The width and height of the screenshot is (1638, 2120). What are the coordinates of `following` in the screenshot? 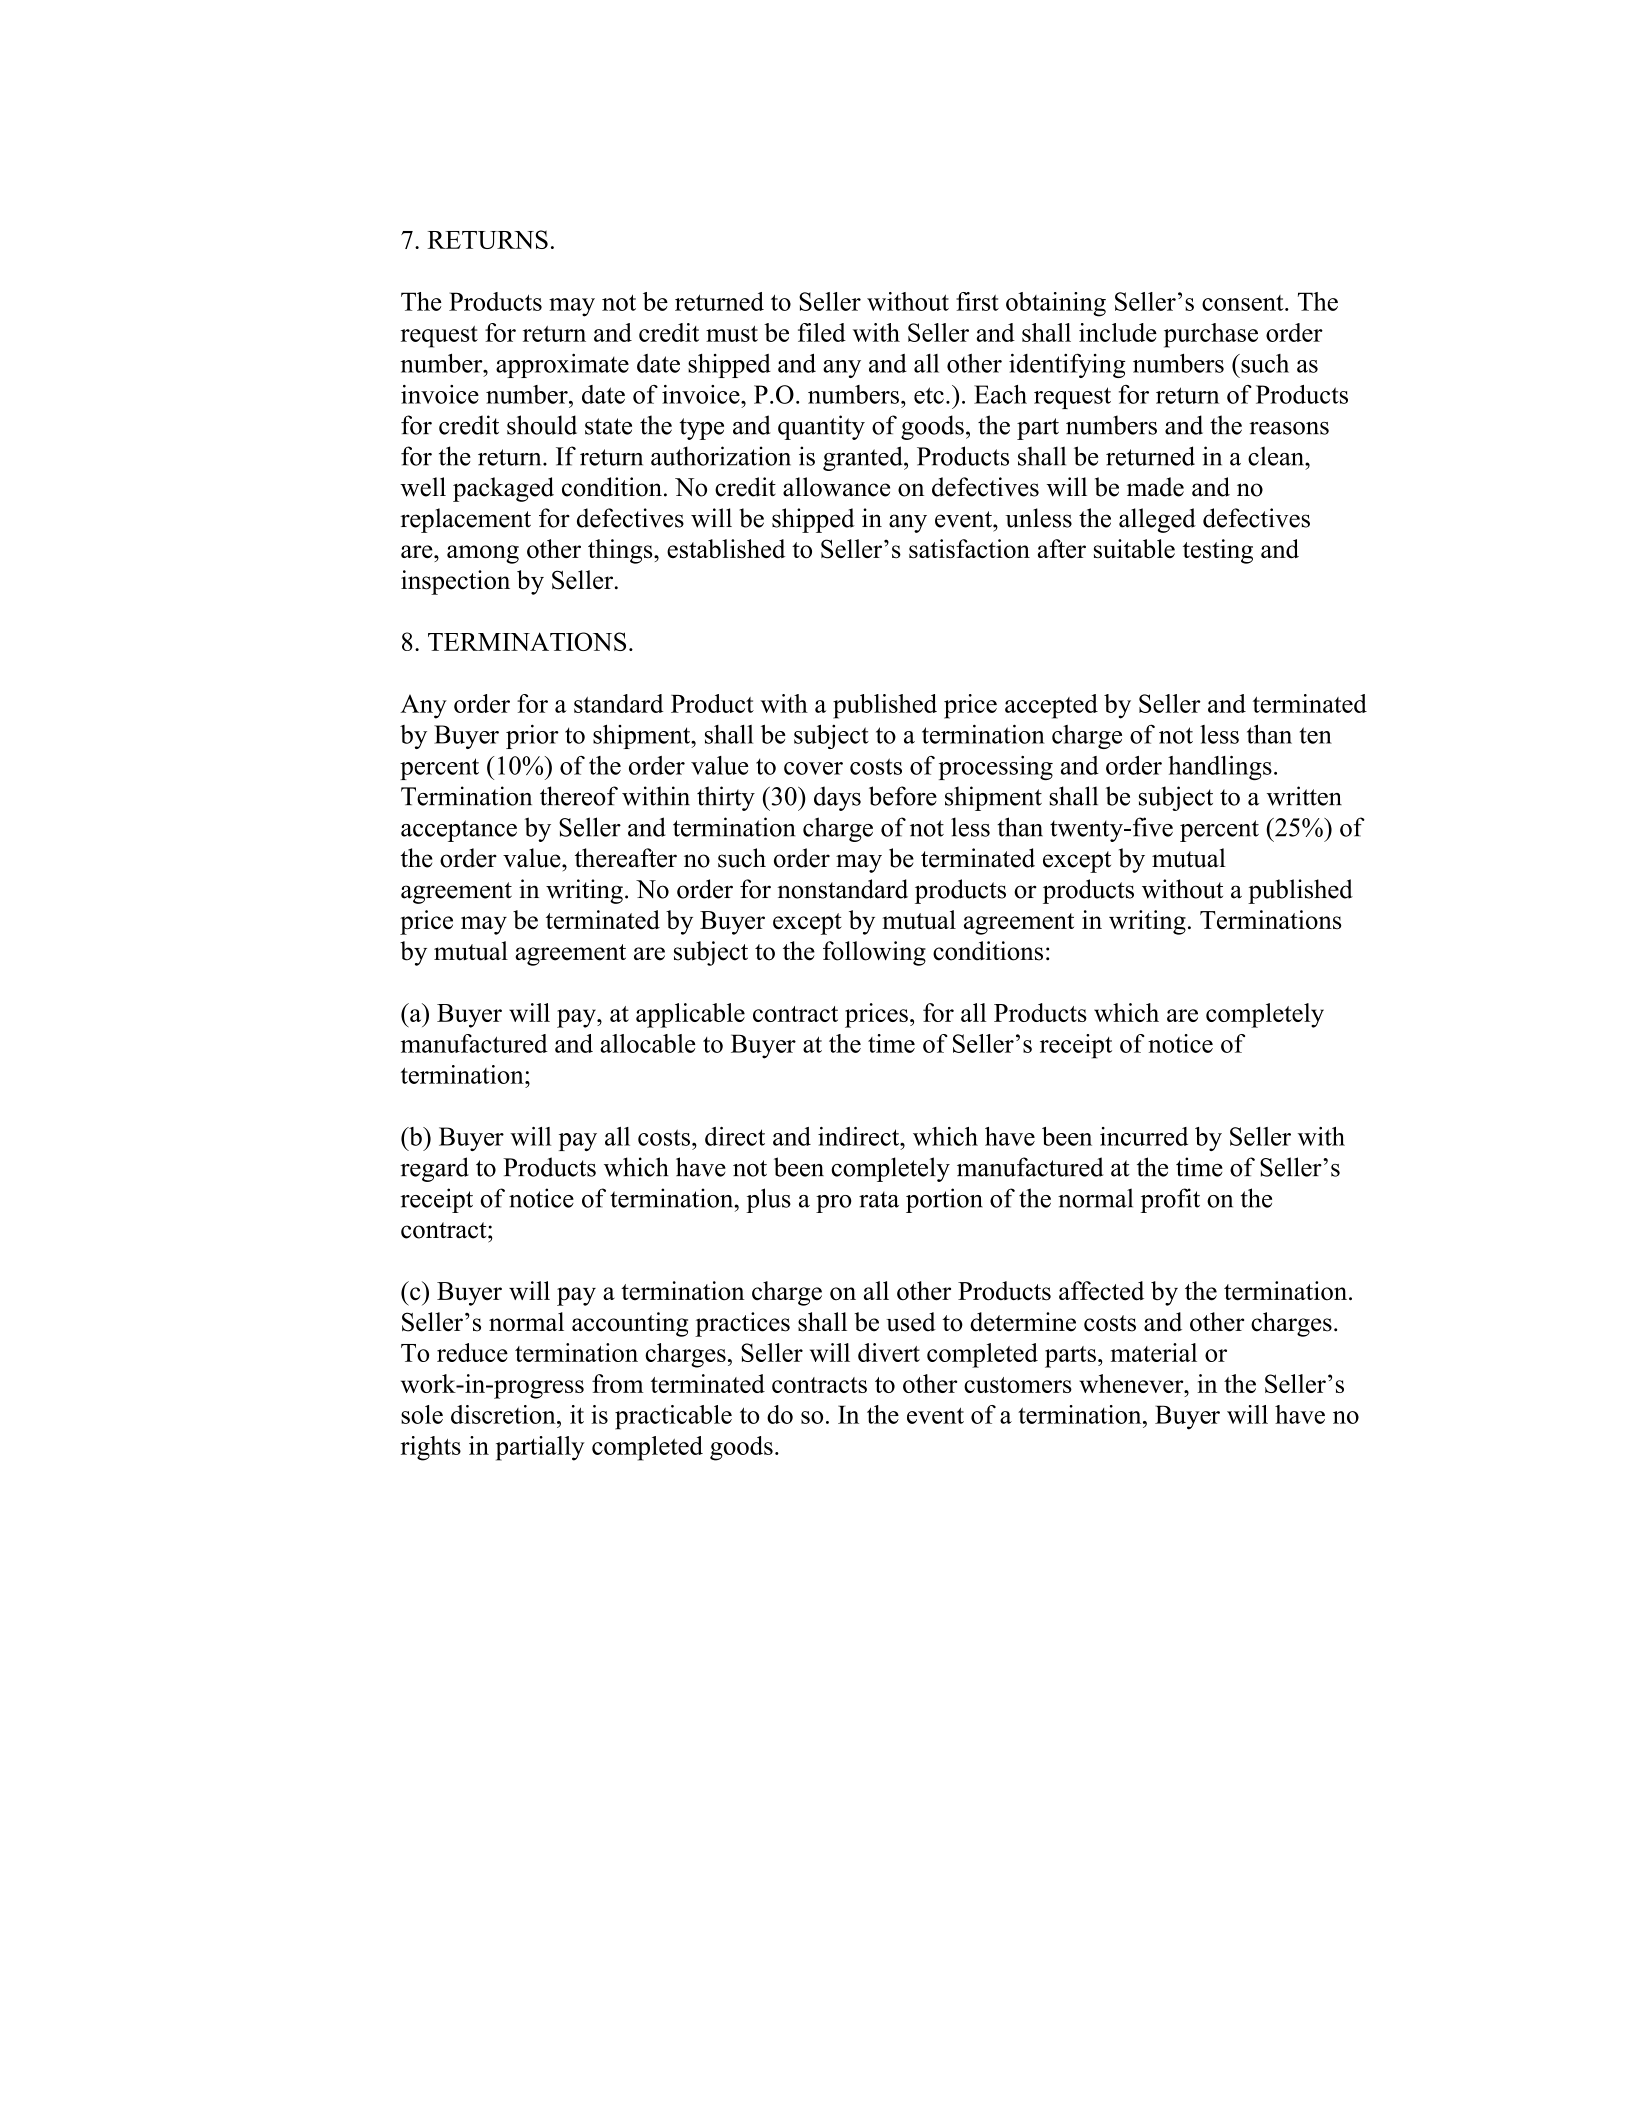 It's located at (874, 953).
